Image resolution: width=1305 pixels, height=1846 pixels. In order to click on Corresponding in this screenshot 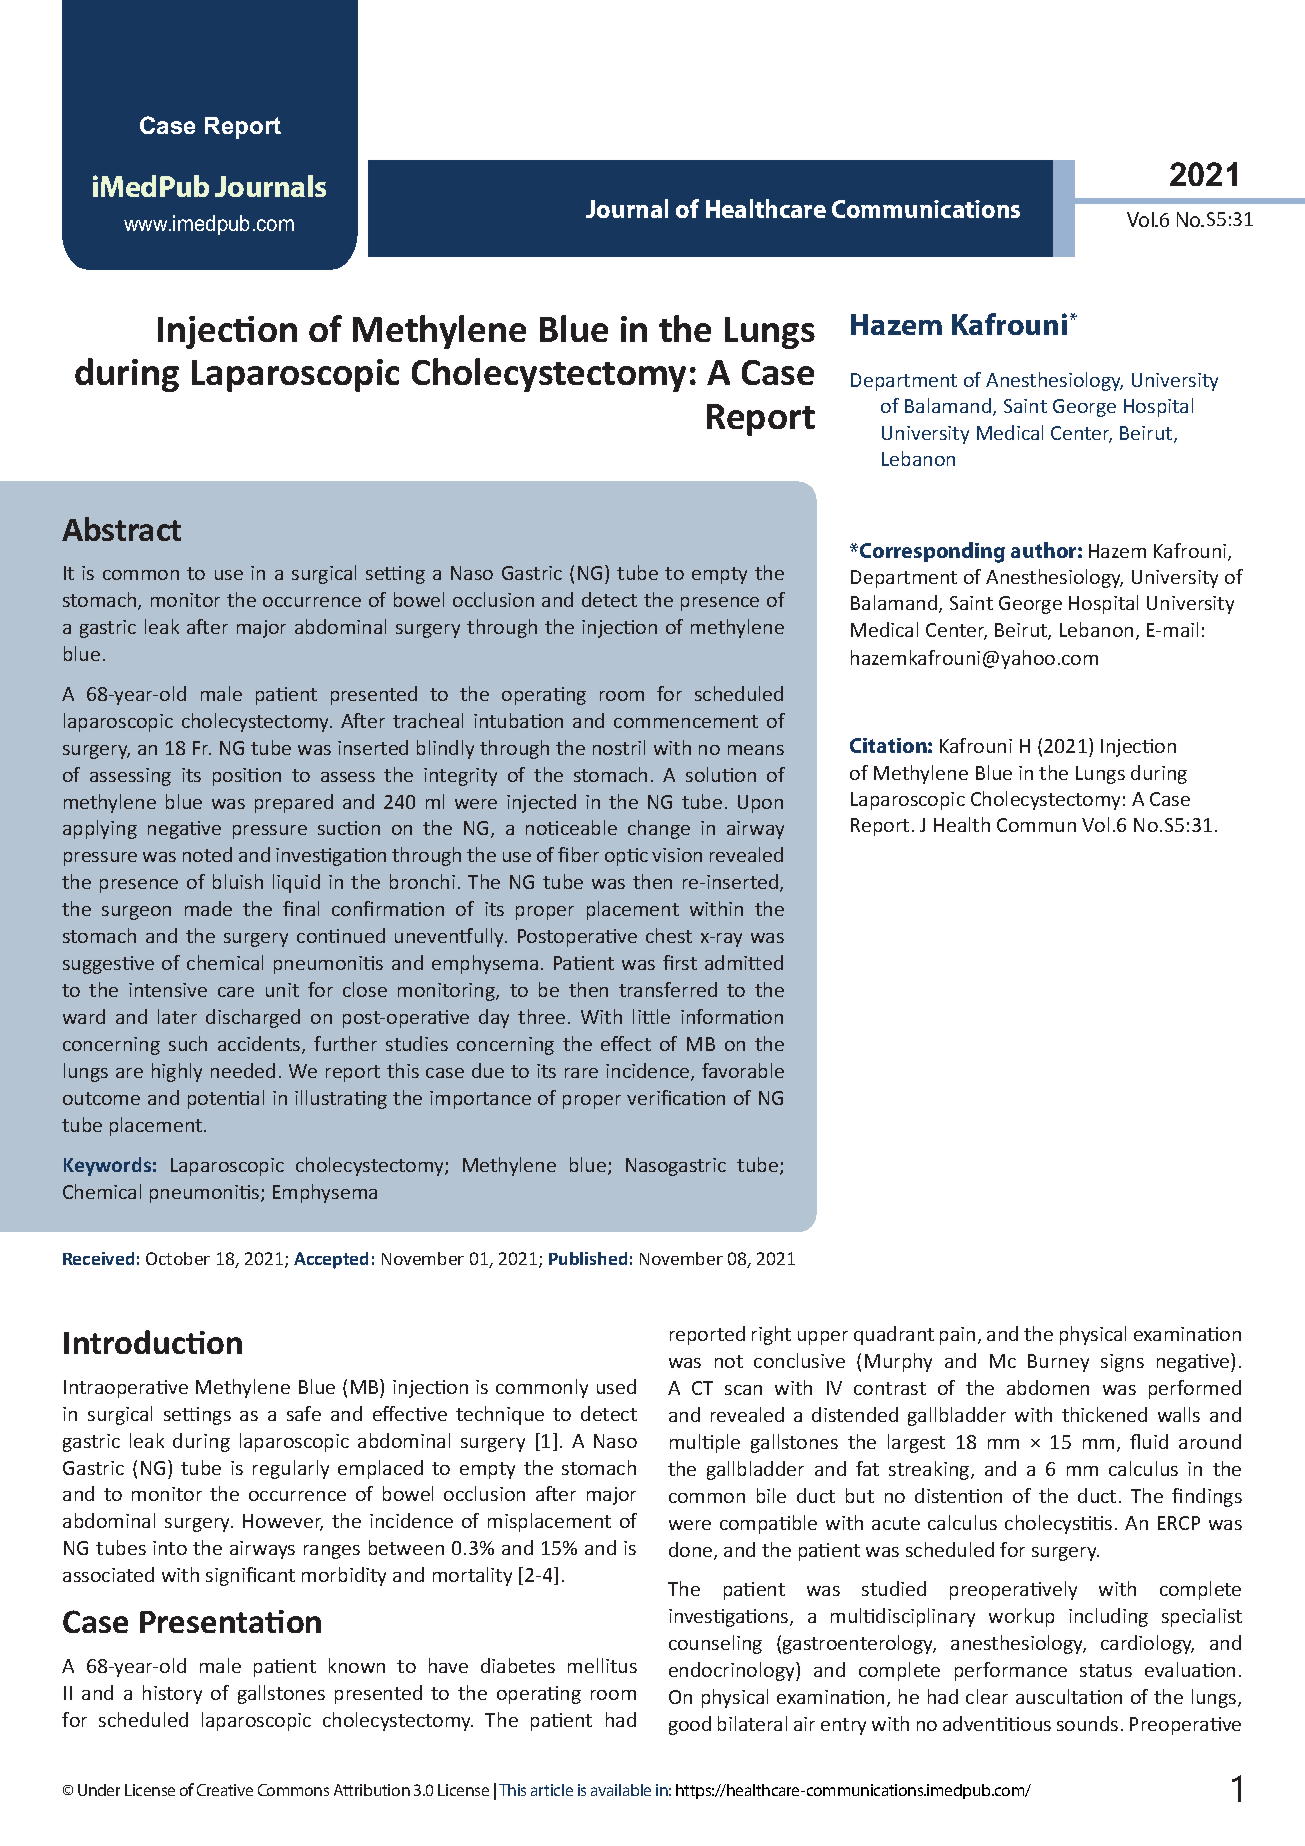, I will do `click(932, 552)`.
